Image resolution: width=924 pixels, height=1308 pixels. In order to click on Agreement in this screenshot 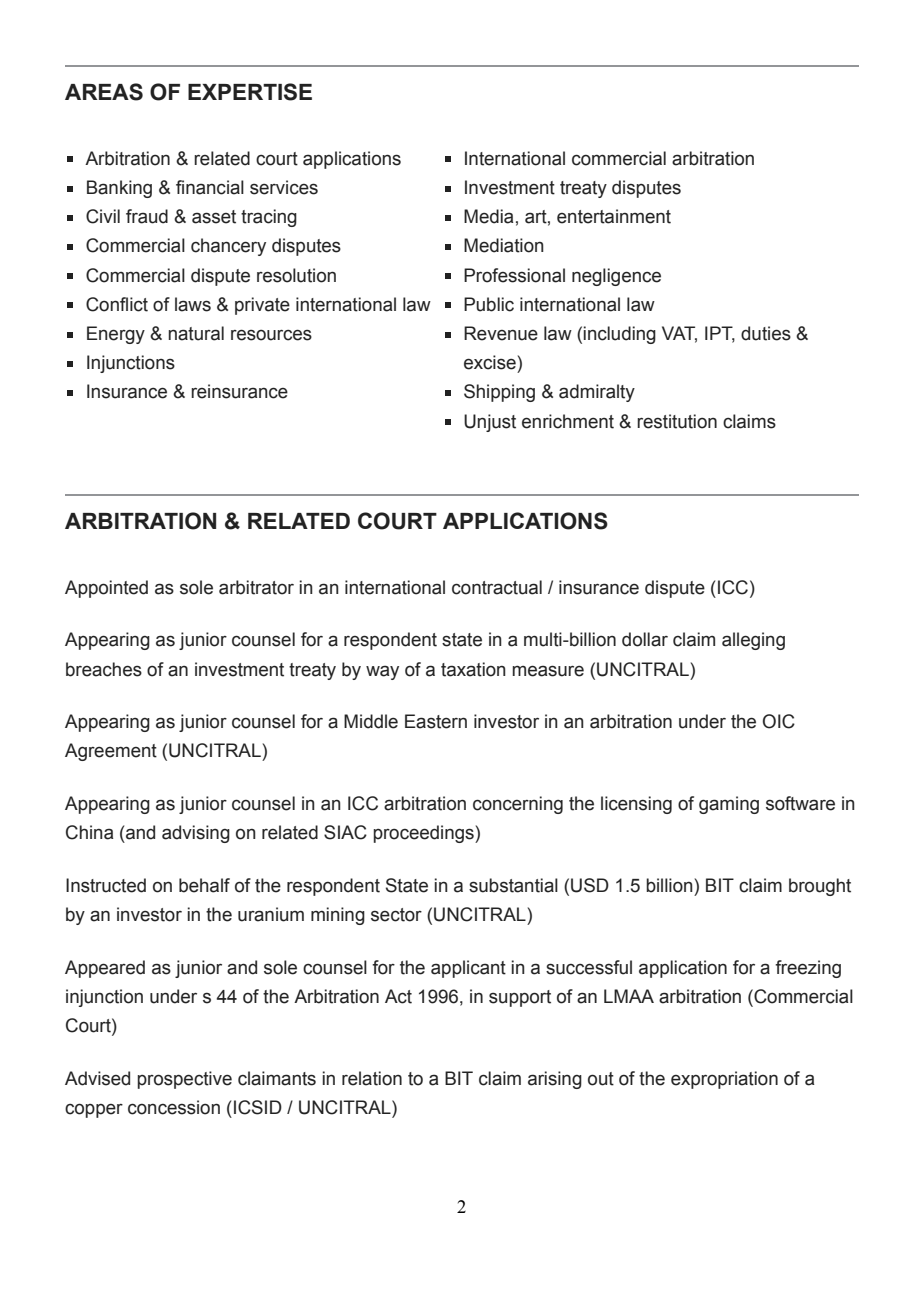, I will do `click(111, 752)`.
